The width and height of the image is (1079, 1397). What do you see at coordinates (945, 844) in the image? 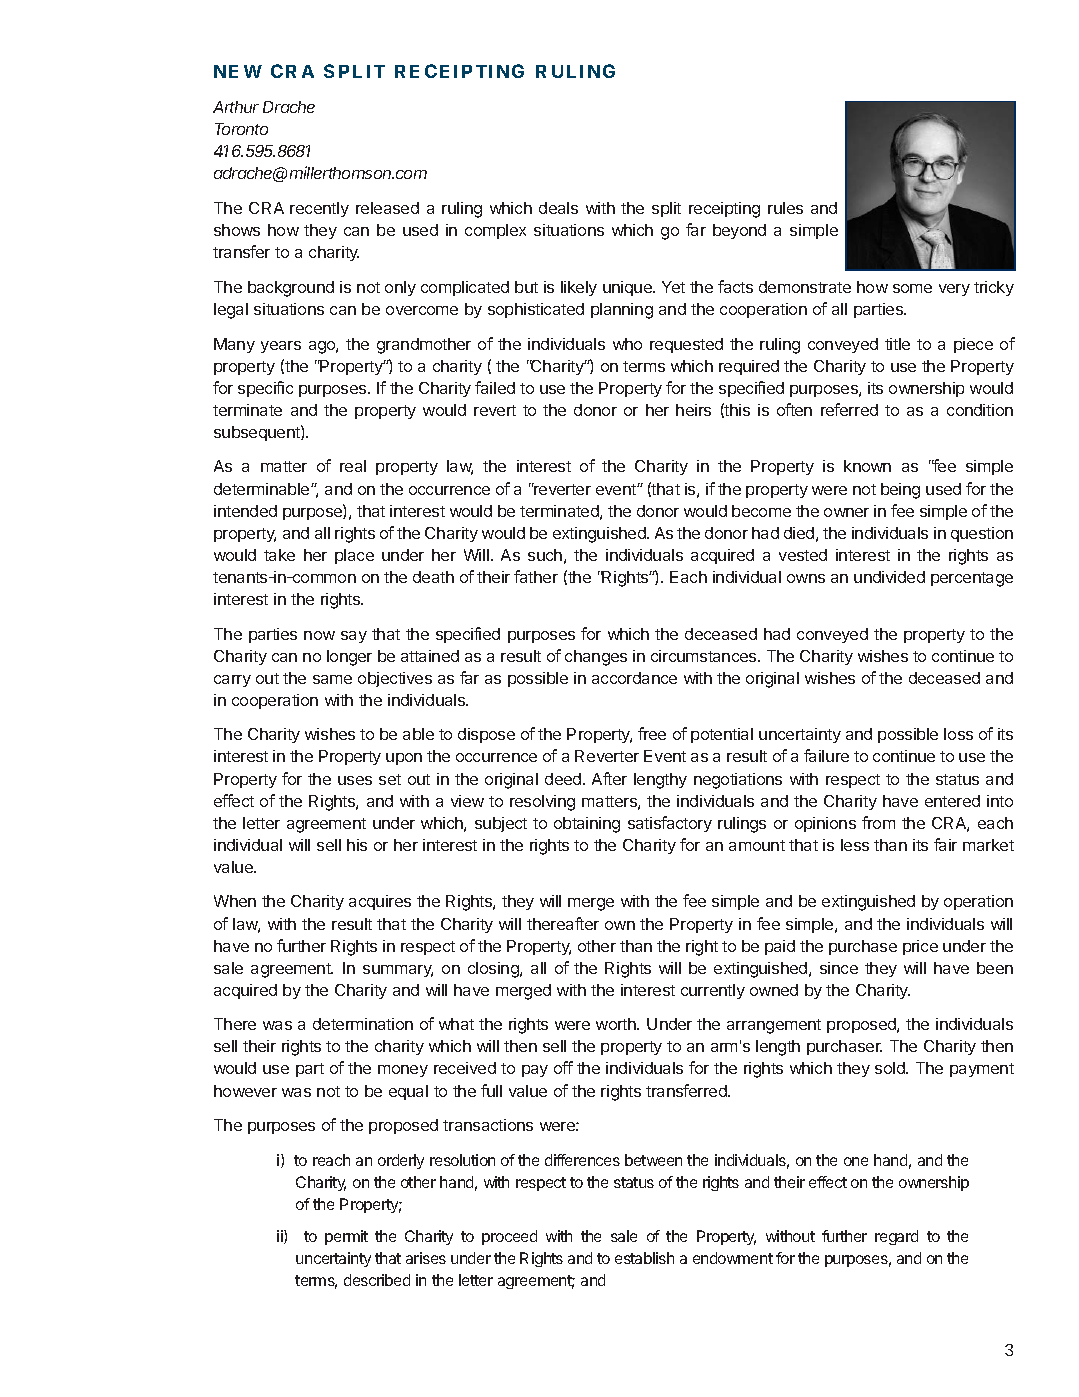
I see `fair` at bounding box center [945, 844].
